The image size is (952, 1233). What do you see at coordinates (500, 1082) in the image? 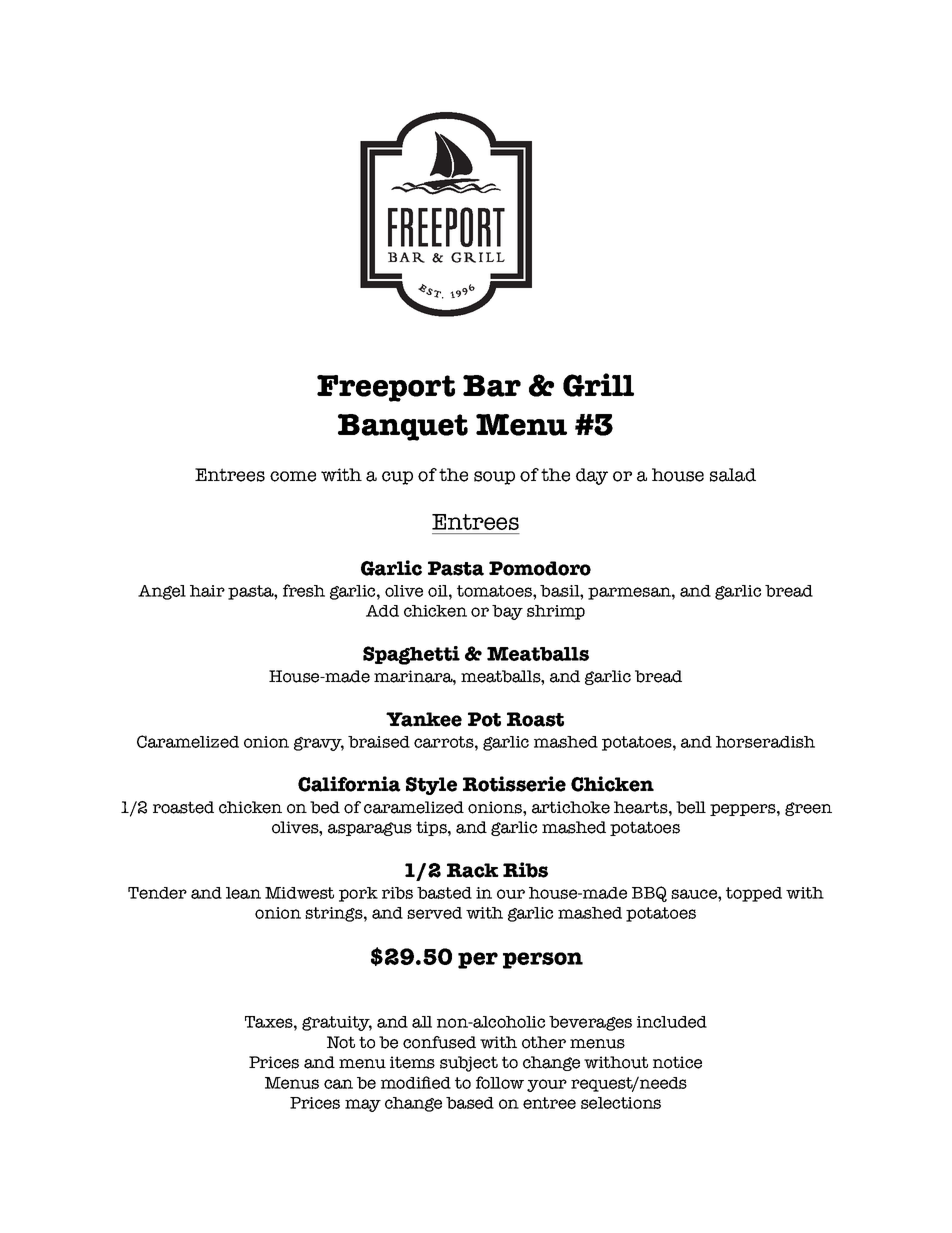
I see `follow` at bounding box center [500, 1082].
